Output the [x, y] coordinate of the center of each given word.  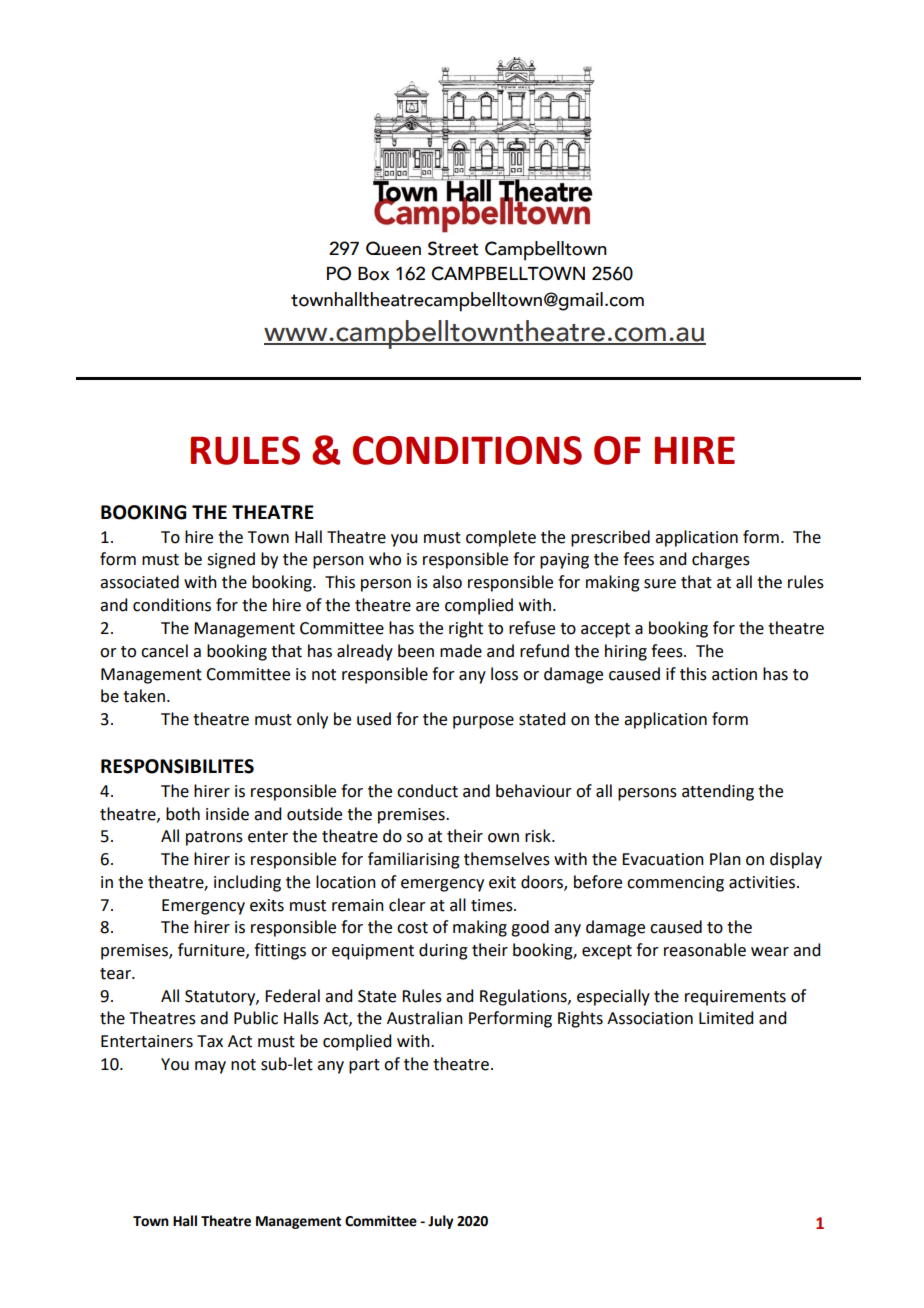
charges [721, 560]
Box [374, 274]
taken [144, 696]
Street [453, 248]
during [443, 951]
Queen [393, 248]
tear [116, 974]
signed [231, 560]
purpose [483, 722]
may [210, 1067]
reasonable [705, 950]
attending [718, 792]
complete [501, 538]
